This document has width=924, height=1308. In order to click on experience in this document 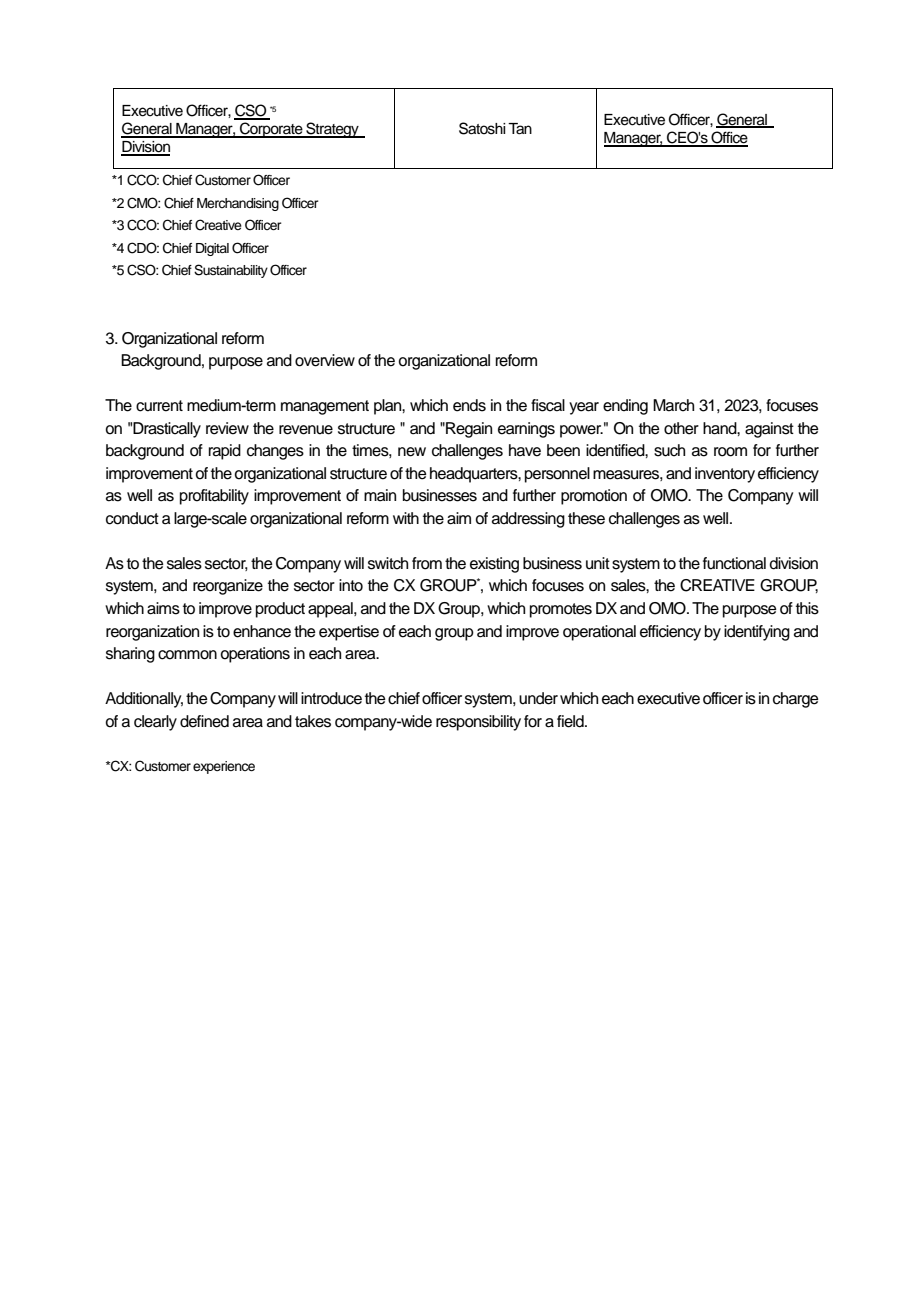, I will do `click(224, 767)`.
